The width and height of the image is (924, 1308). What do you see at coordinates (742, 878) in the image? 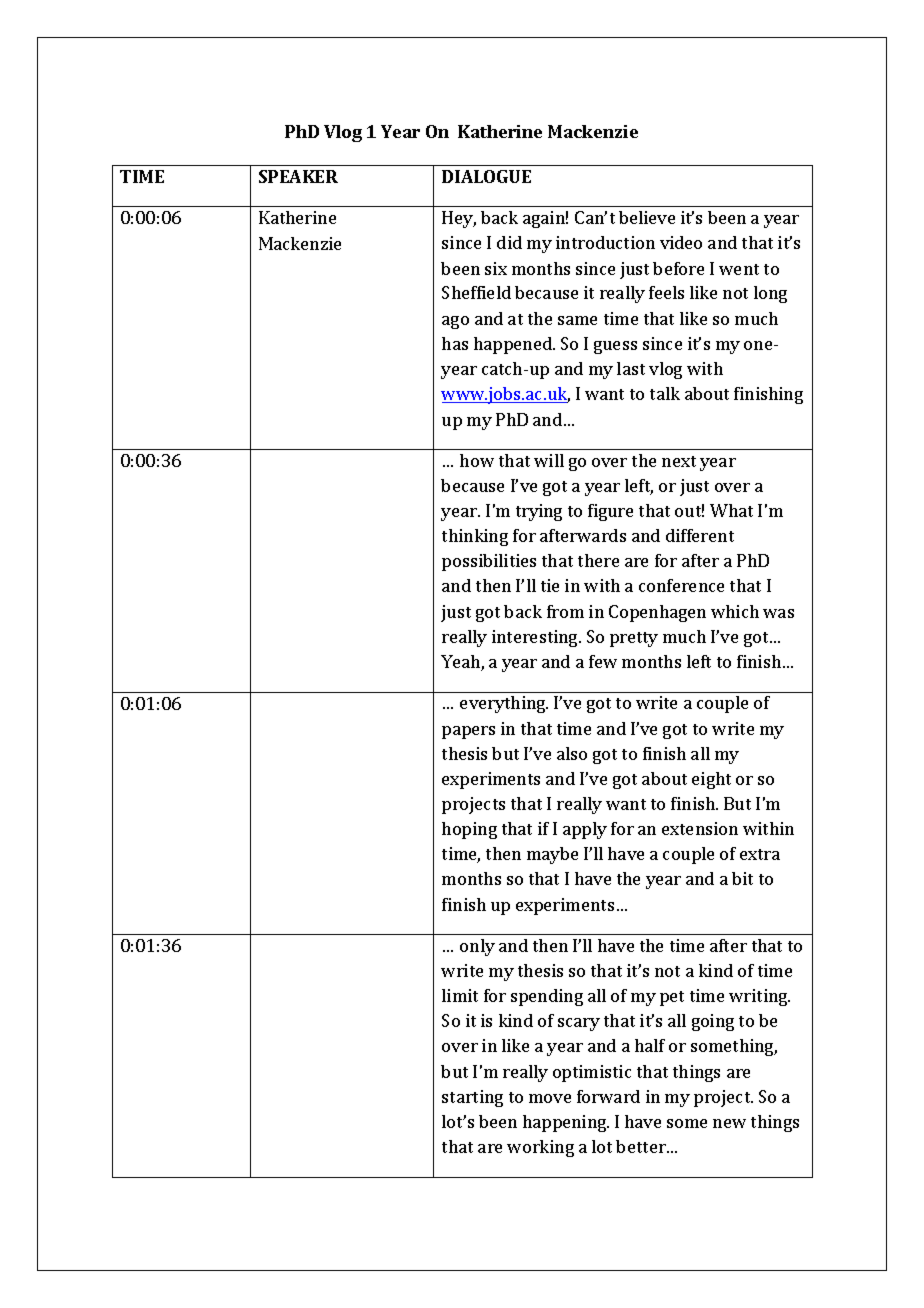
I see `bit` at bounding box center [742, 878].
